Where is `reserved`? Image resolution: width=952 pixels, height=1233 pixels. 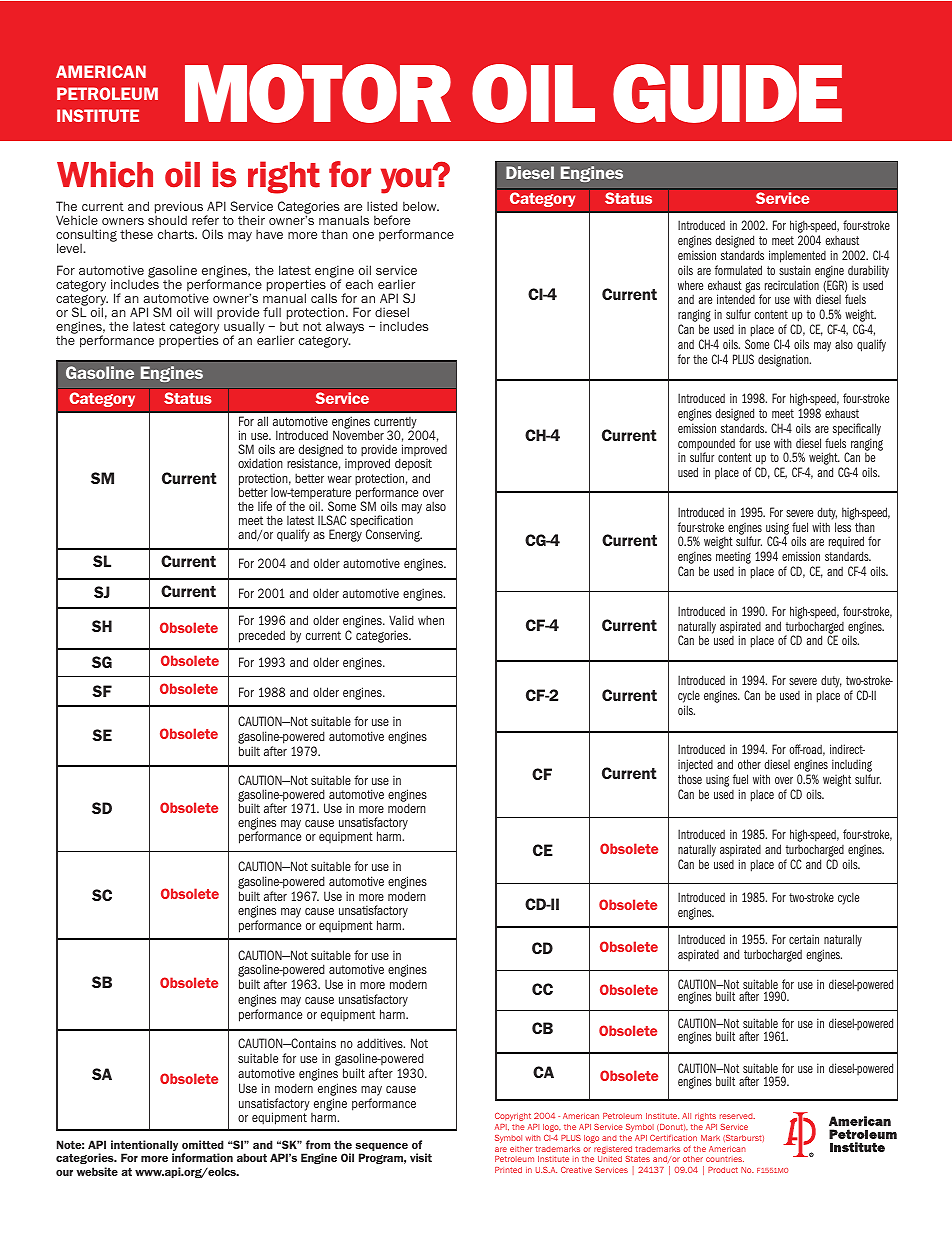
reserved is located at coordinates (737, 1116).
